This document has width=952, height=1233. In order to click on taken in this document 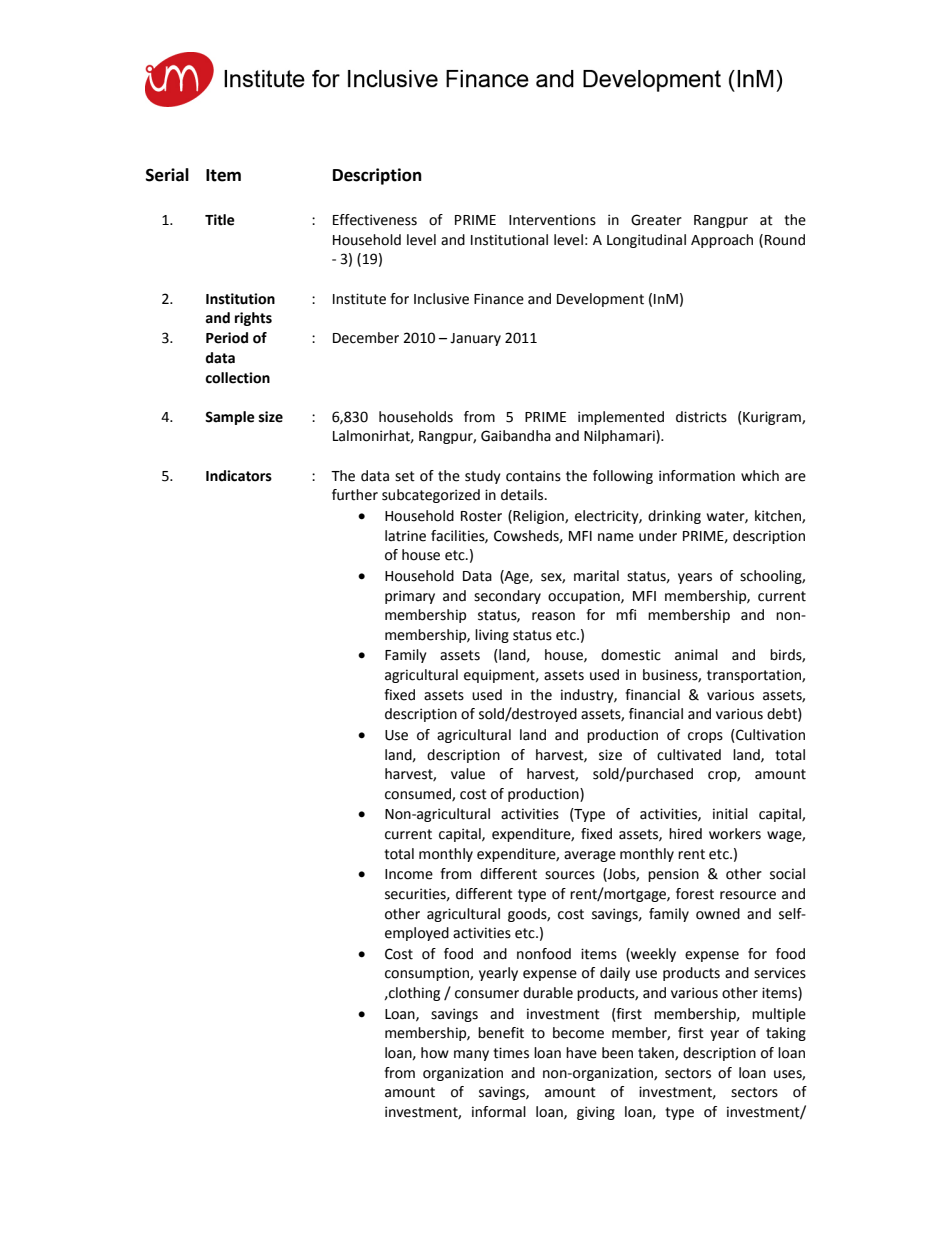, I will do `click(657, 1053)`.
